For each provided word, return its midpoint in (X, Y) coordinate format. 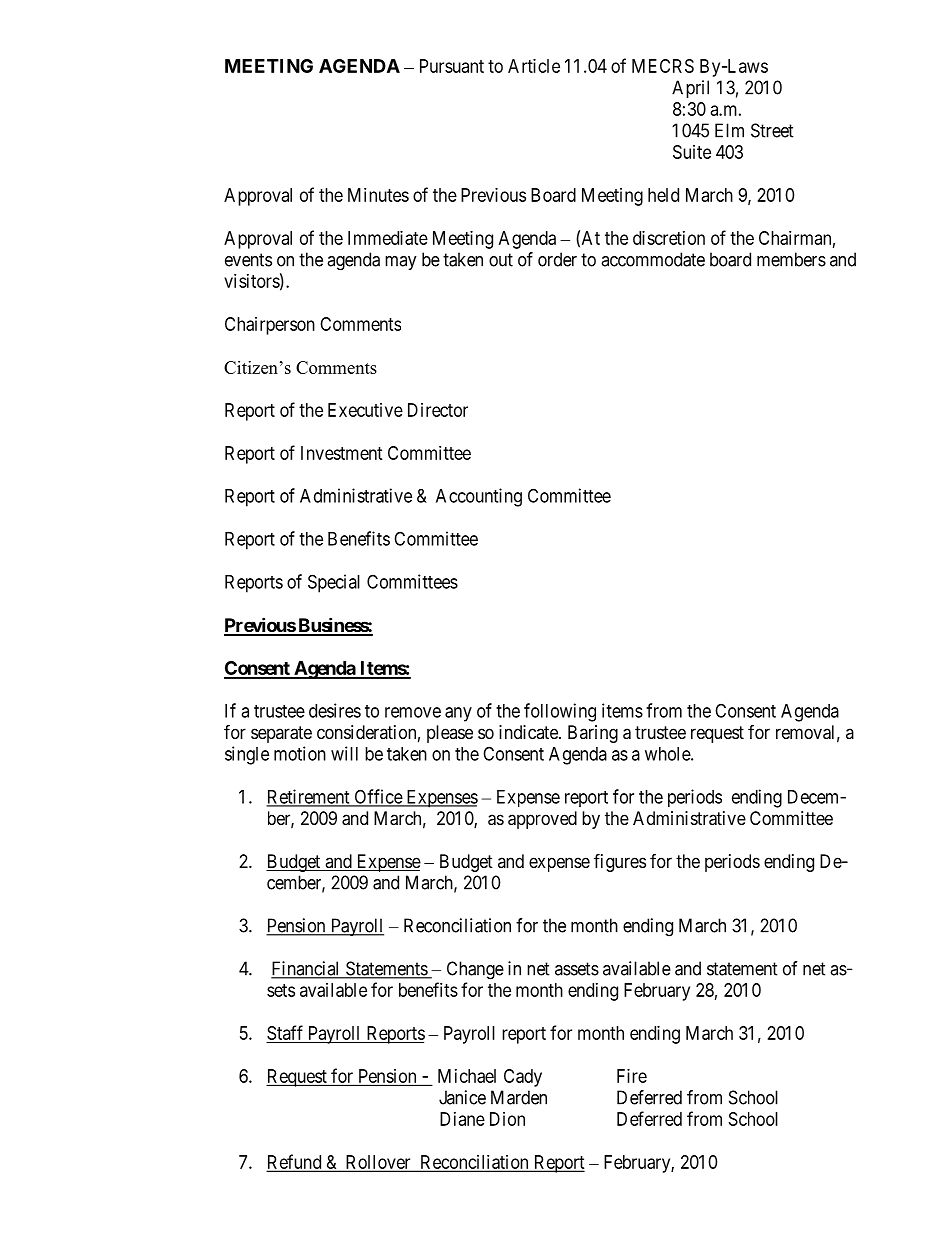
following (560, 712)
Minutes (378, 195)
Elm (729, 130)
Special (334, 583)
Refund (295, 1162)
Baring (593, 734)
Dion (507, 1119)
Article (534, 66)
